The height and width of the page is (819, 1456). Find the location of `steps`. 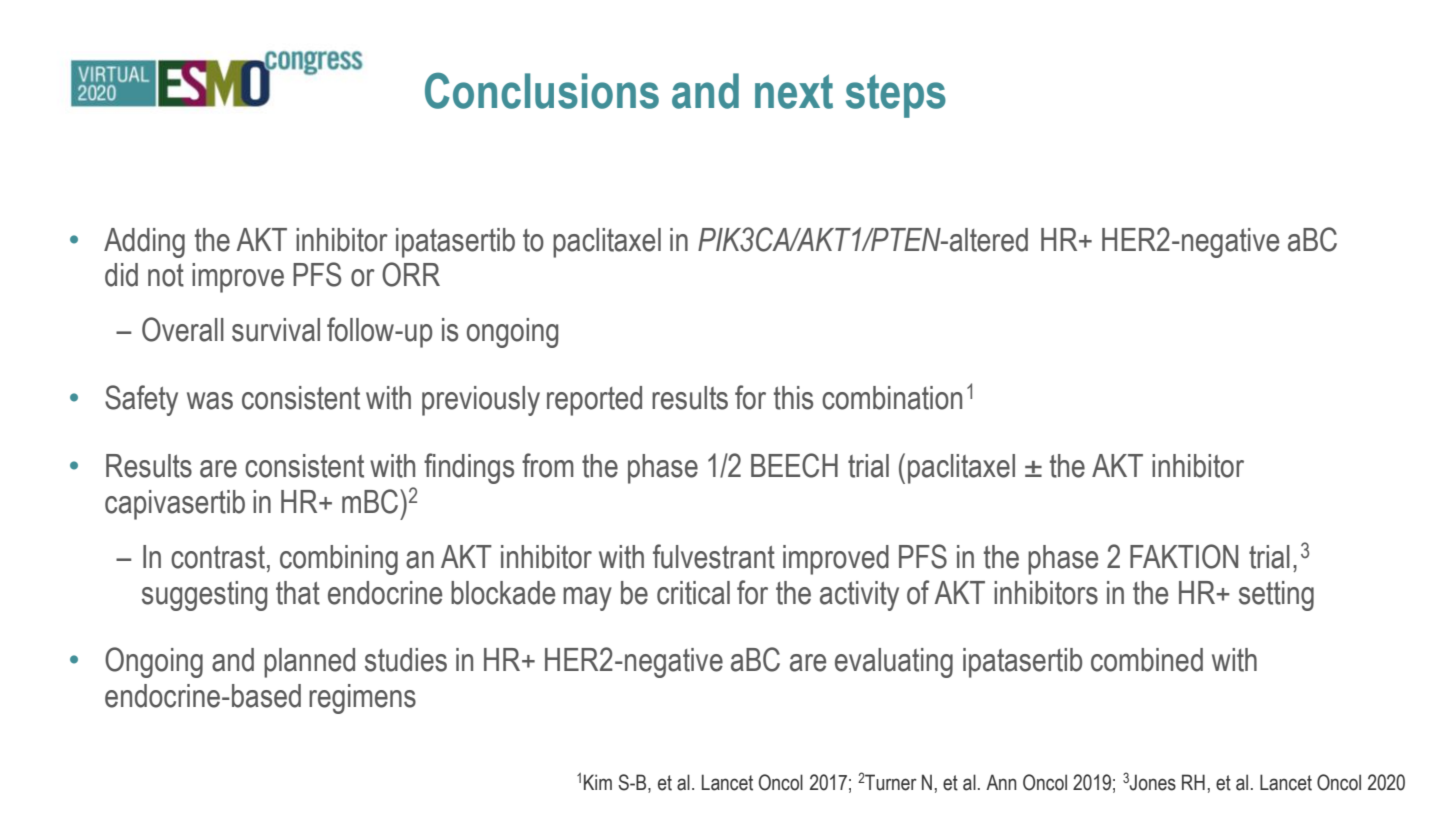

steps is located at coordinates (896, 96).
